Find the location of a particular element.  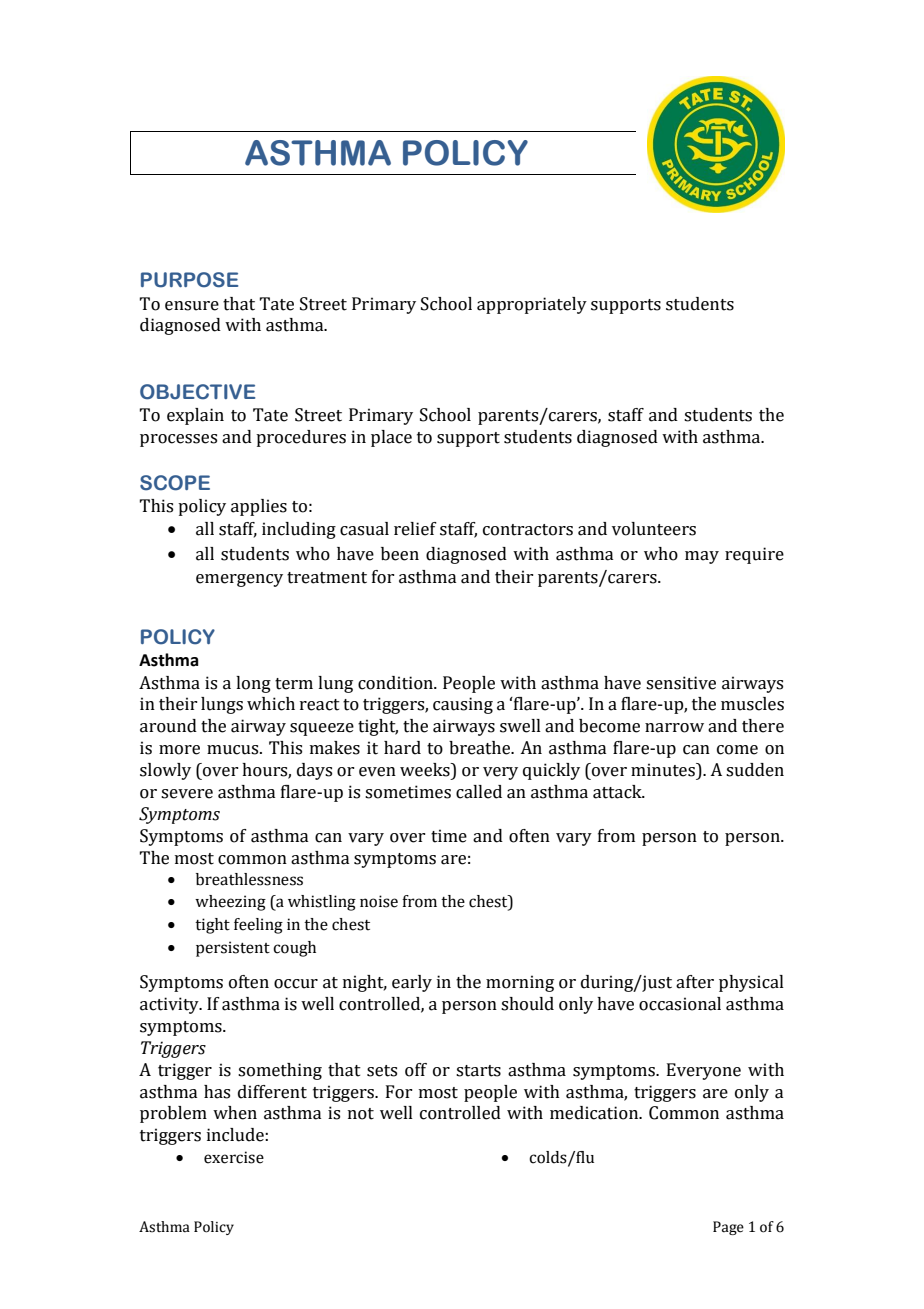

may is located at coordinates (702, 557).
